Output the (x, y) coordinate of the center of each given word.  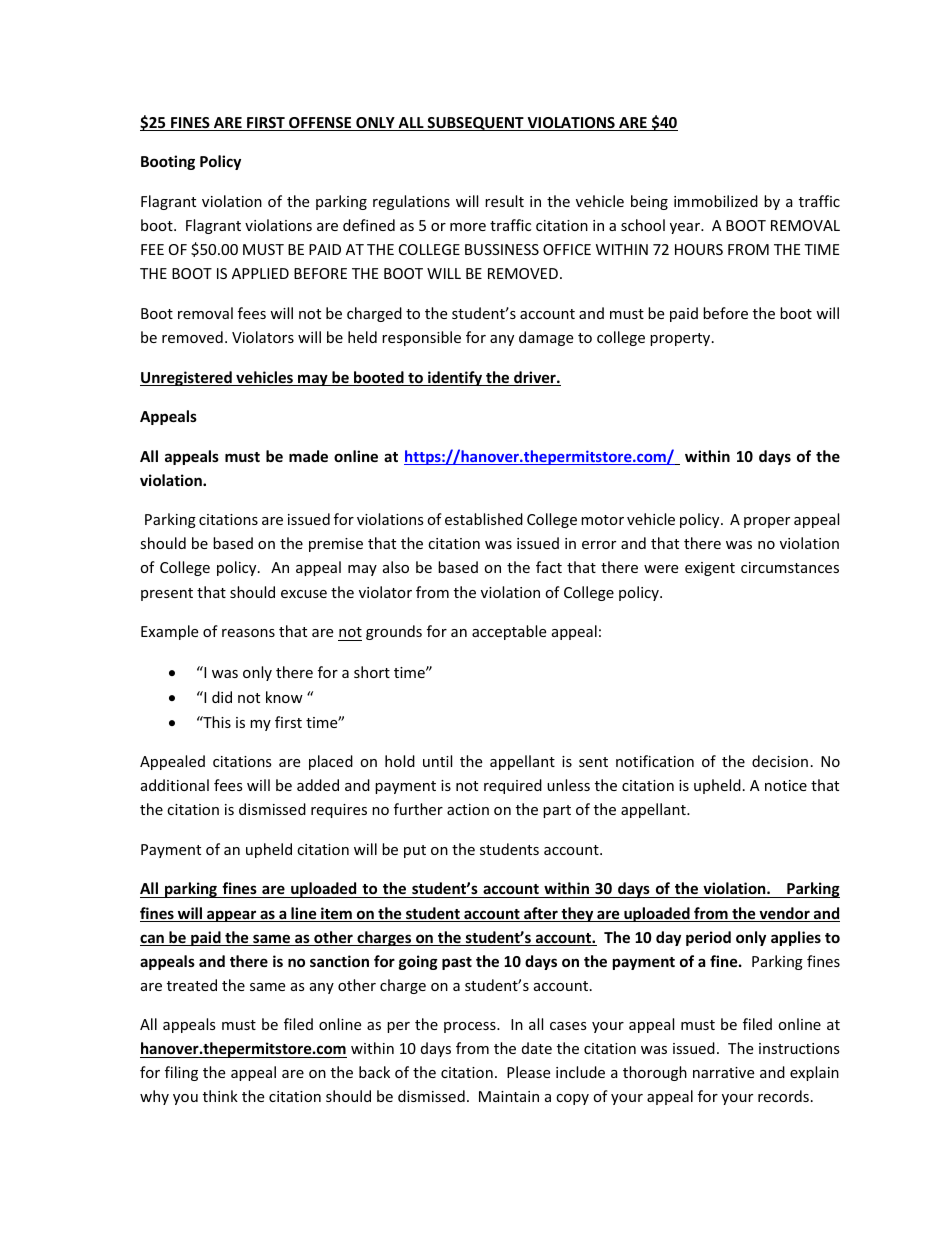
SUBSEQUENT (475, 124)
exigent (710, 569)
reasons (248, 633)
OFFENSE (320, 124)
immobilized (716, 201)
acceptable (509, 632)
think (220, 1096)
